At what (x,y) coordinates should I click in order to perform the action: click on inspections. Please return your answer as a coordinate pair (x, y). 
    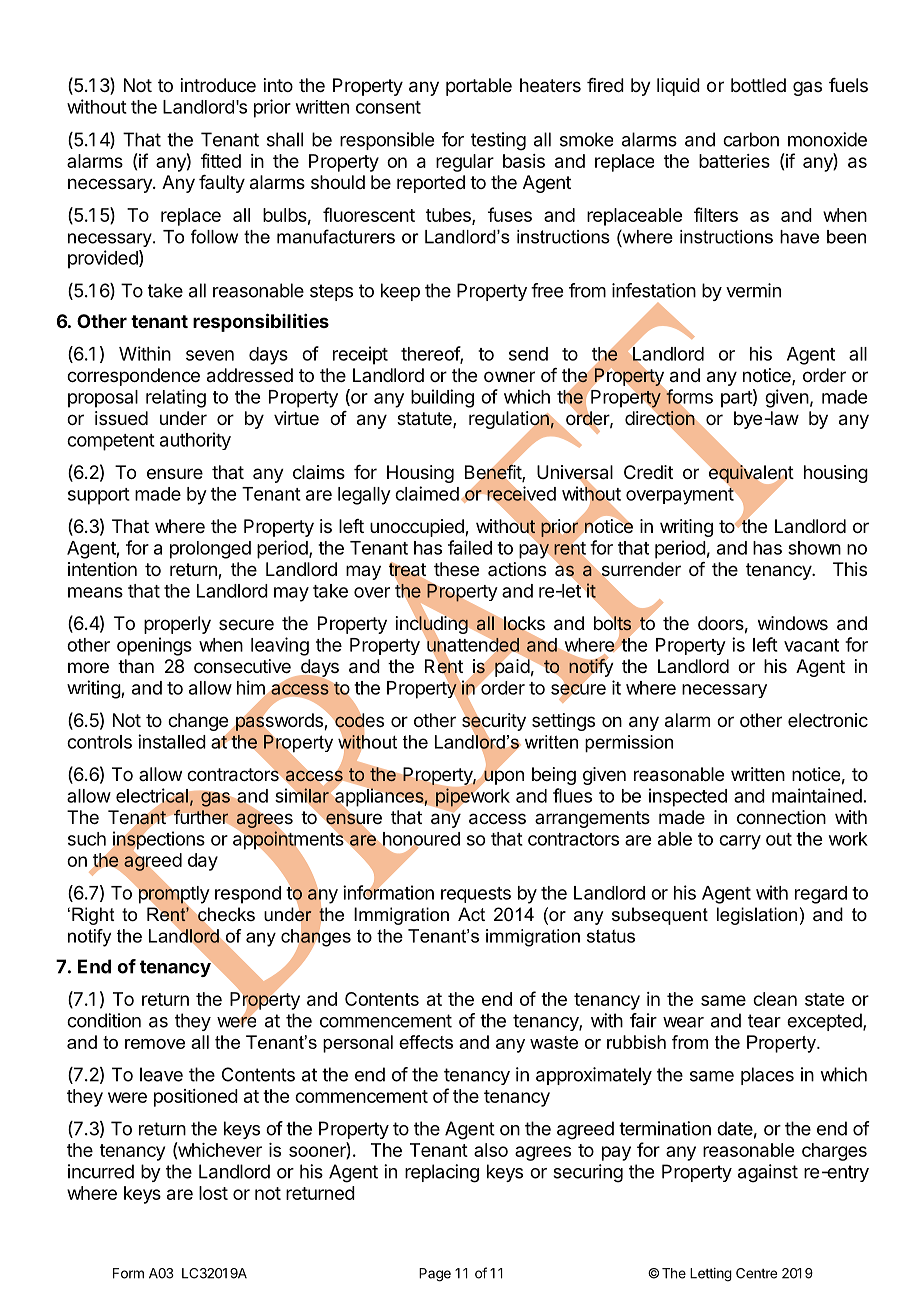
    Looking at the image, I should click on (157, 841).
